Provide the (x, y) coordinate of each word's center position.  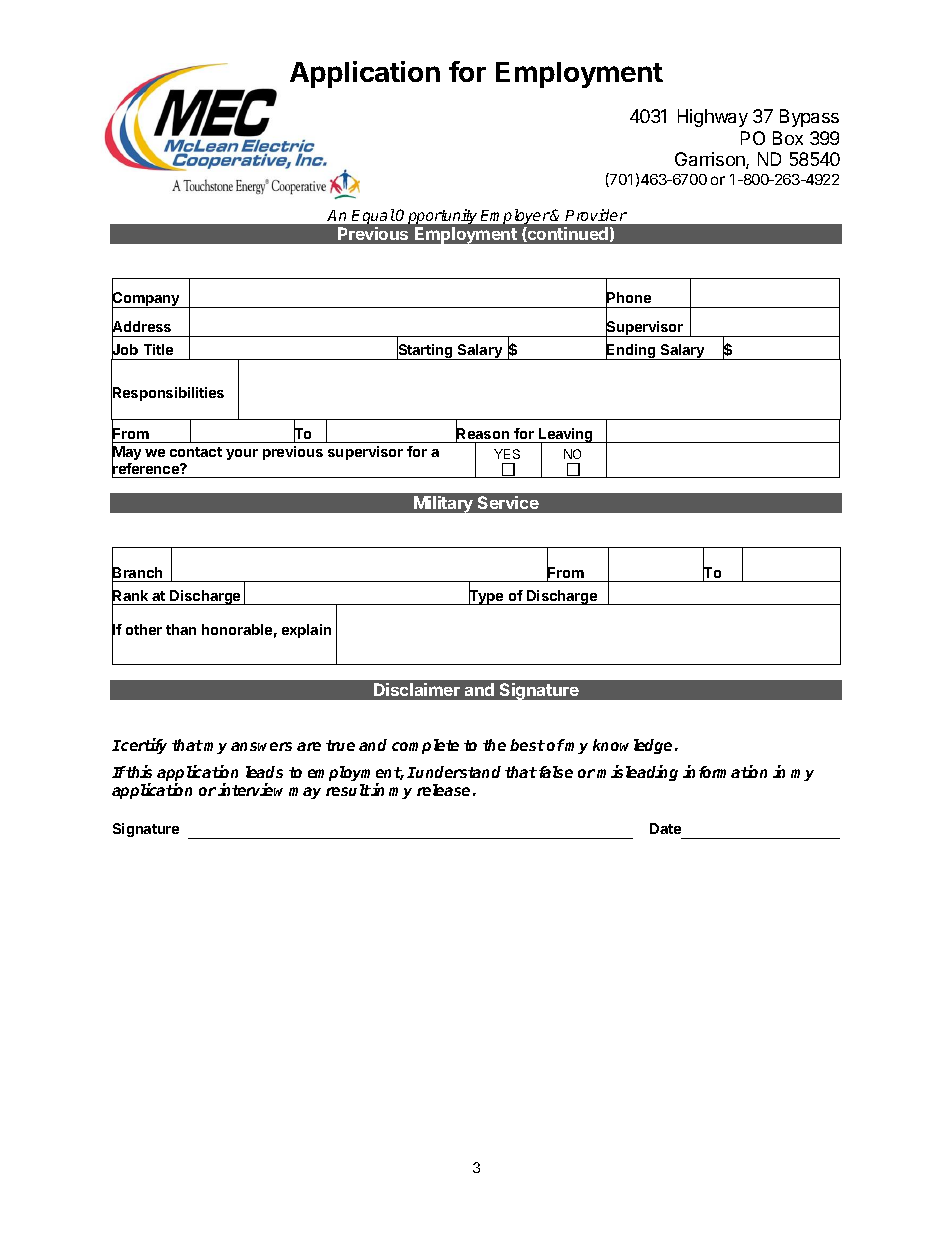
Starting (425, 351)
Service (508, 502)
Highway (713, 118)
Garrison (711, 160)
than (181, 629)
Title (158, 349)
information (725, 771)
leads (264, 772)
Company (147, 299)
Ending (631, 351)
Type (486, 596)
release (443, 790)
